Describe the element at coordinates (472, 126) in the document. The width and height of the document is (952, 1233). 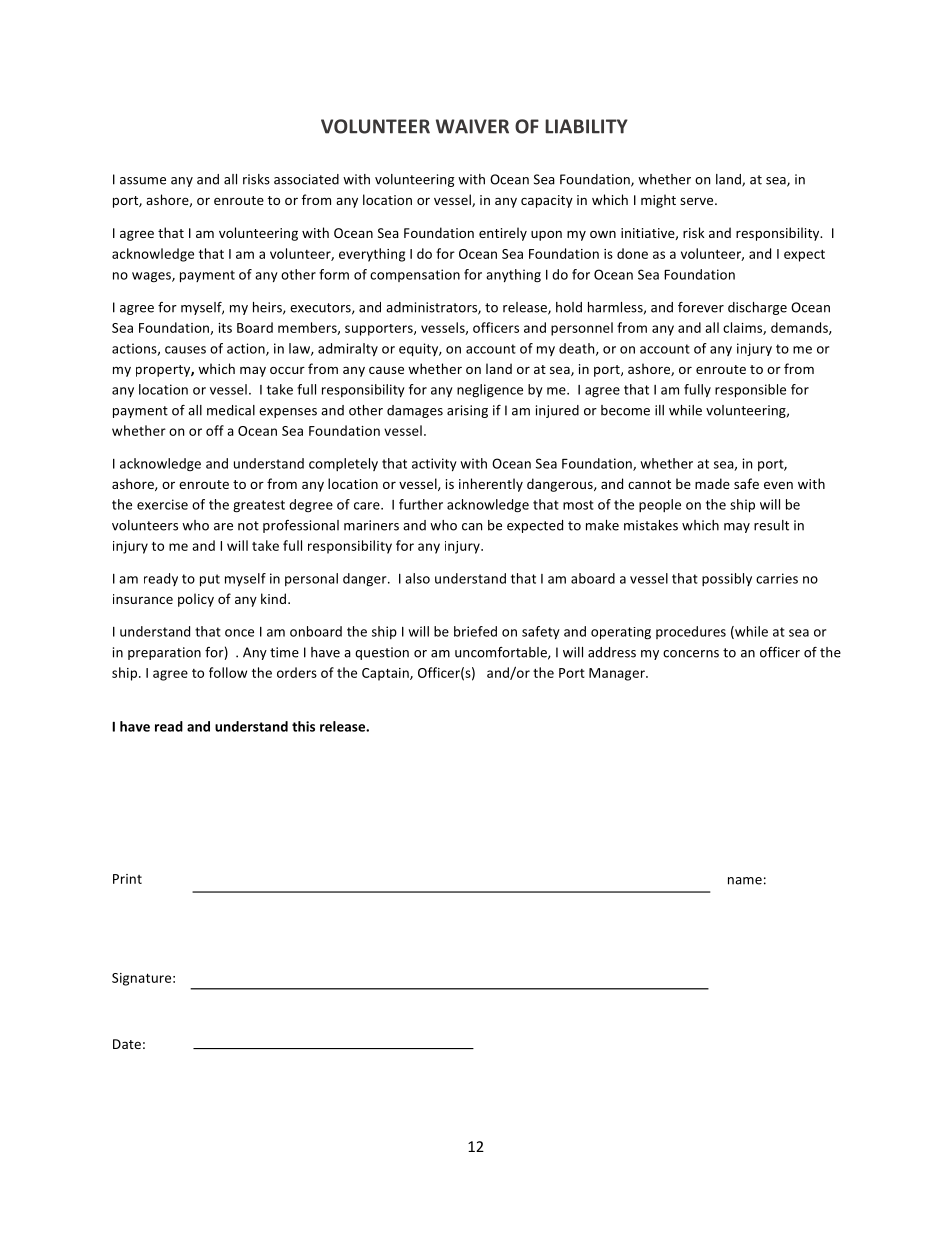
I see `WAIVER` at that location.
